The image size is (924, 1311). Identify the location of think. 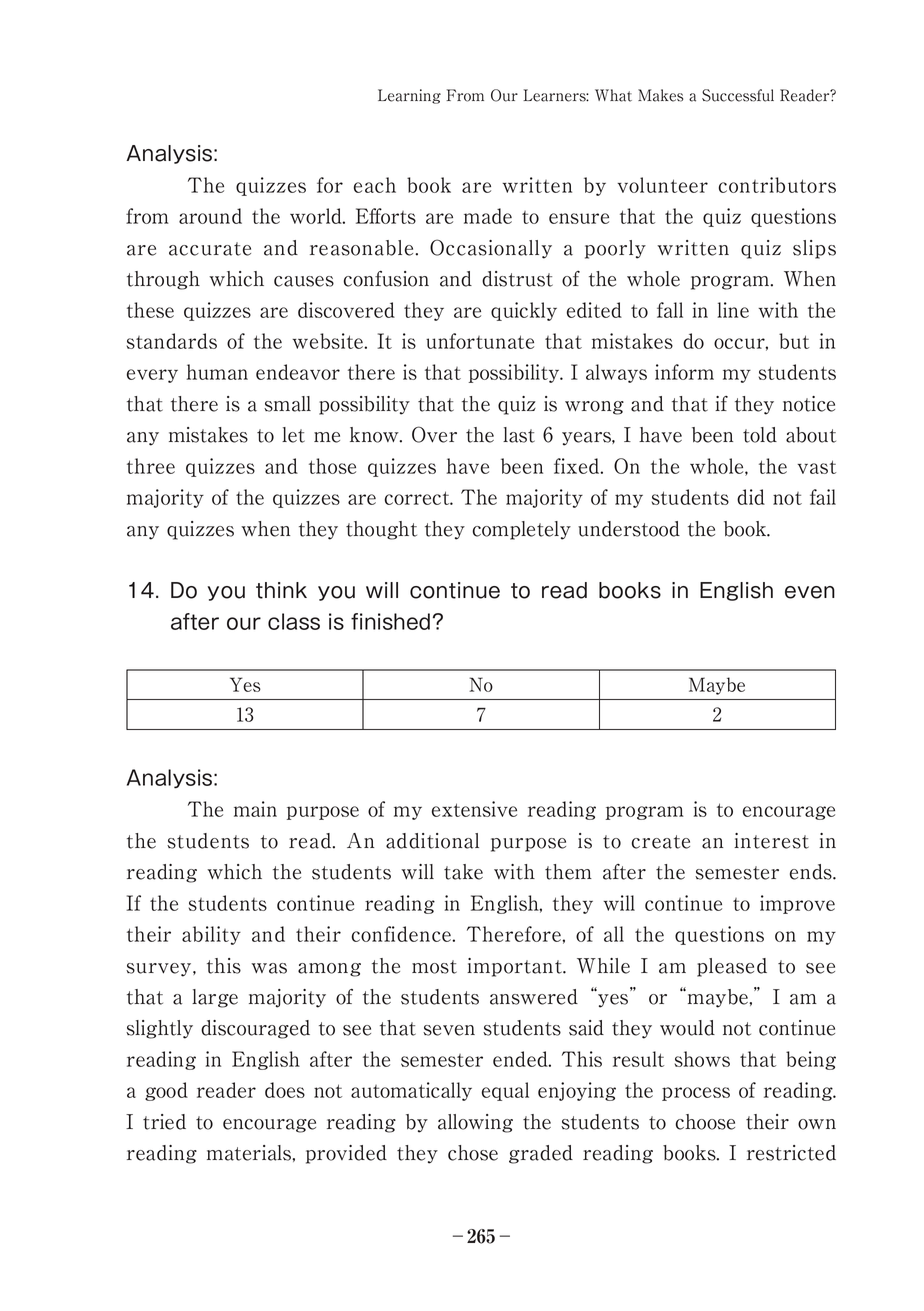
(281, 590).
